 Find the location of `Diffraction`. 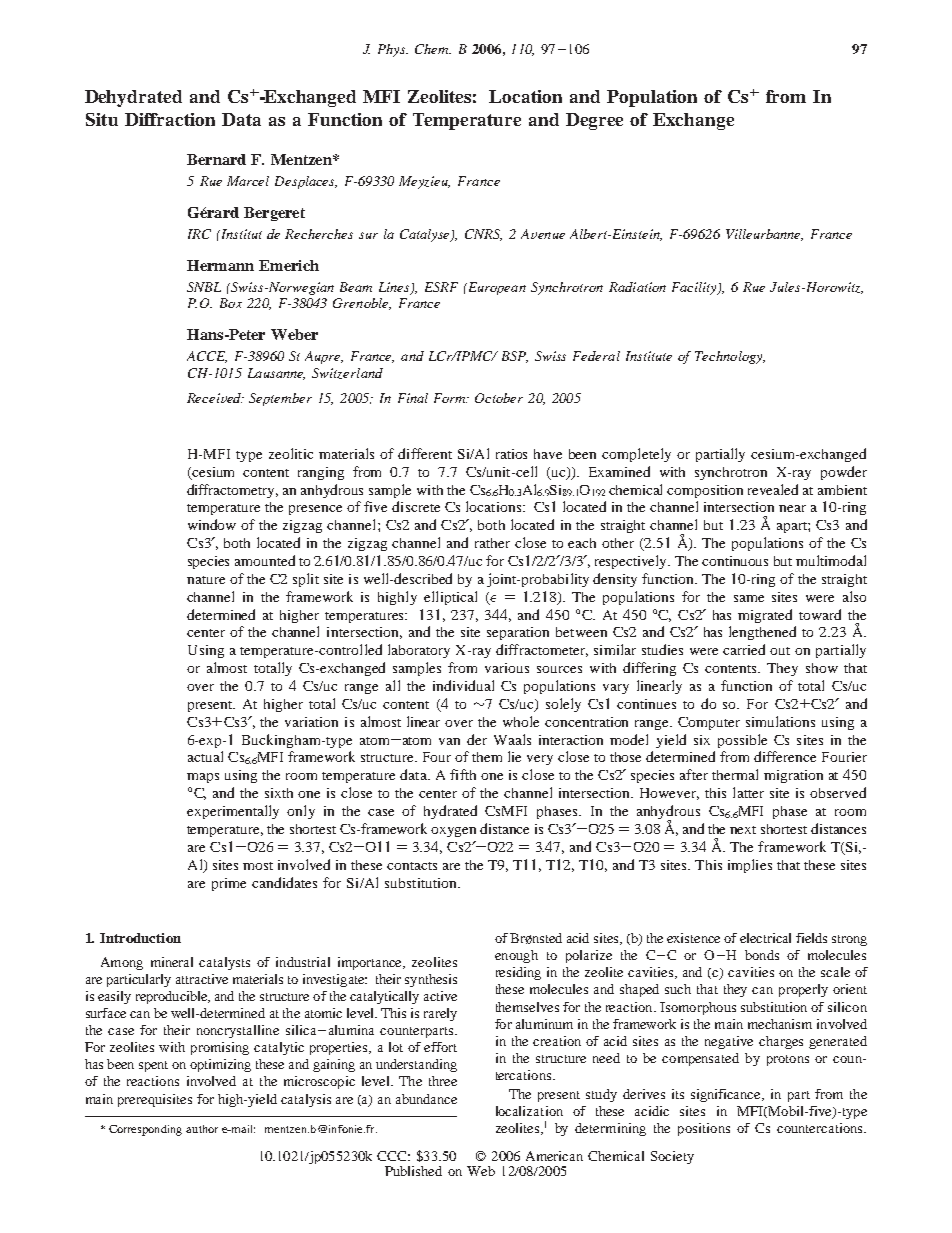

Diffraction is located at coordinates (170, 119).
